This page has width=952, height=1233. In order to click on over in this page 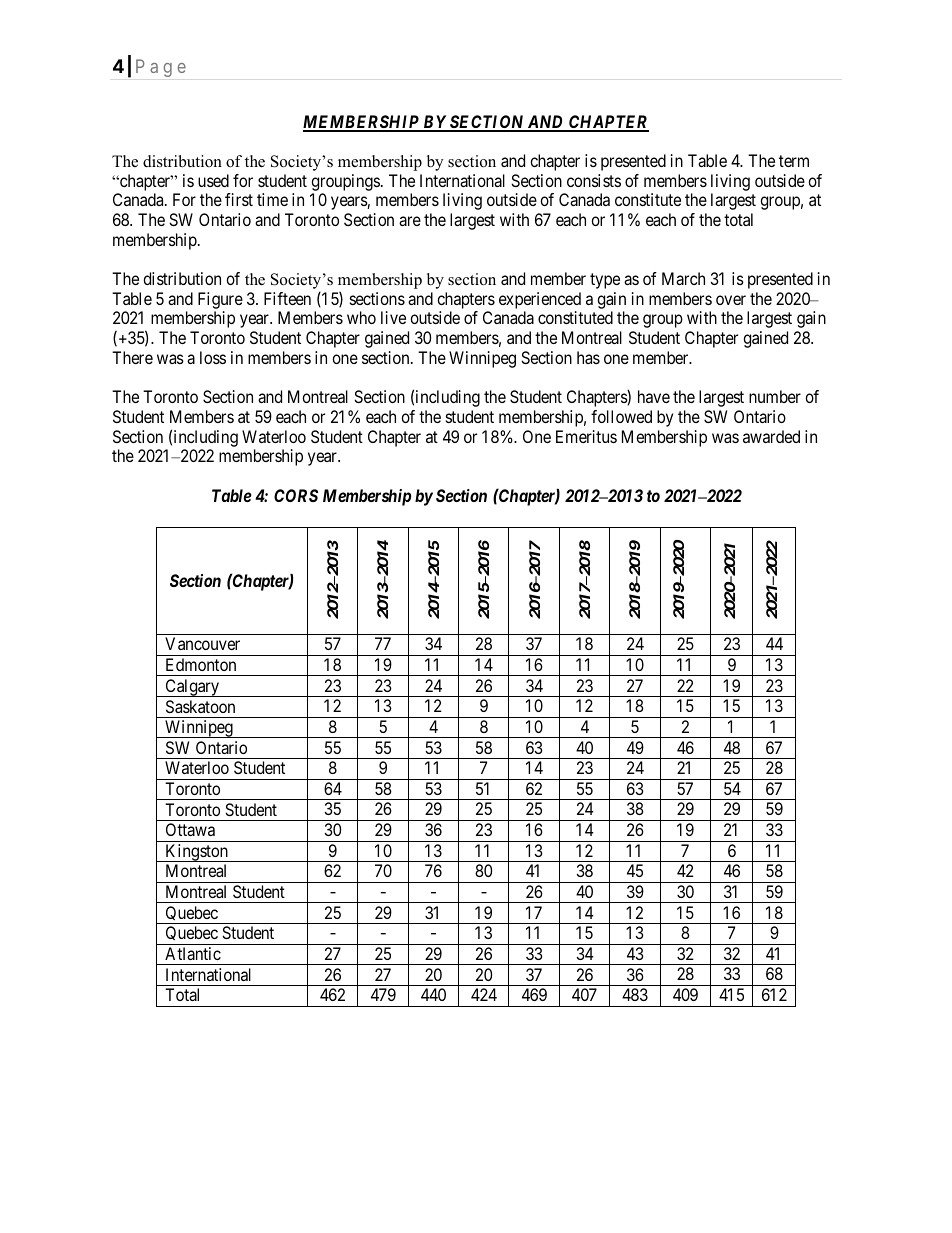, I will do `click(731, 300)`.
